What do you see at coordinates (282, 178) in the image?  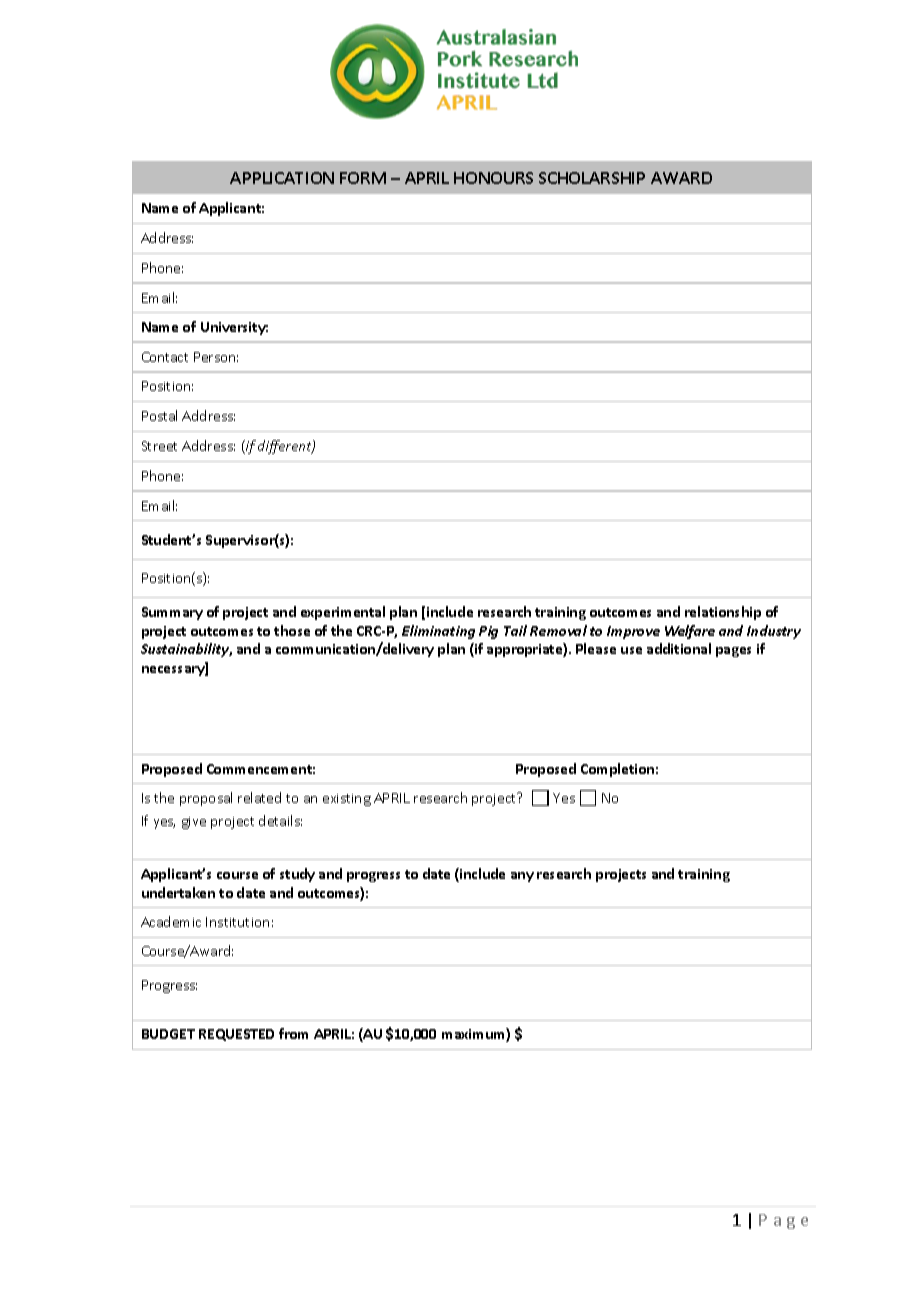 I see `APPLICATION` at bounding box center [282, 178].
